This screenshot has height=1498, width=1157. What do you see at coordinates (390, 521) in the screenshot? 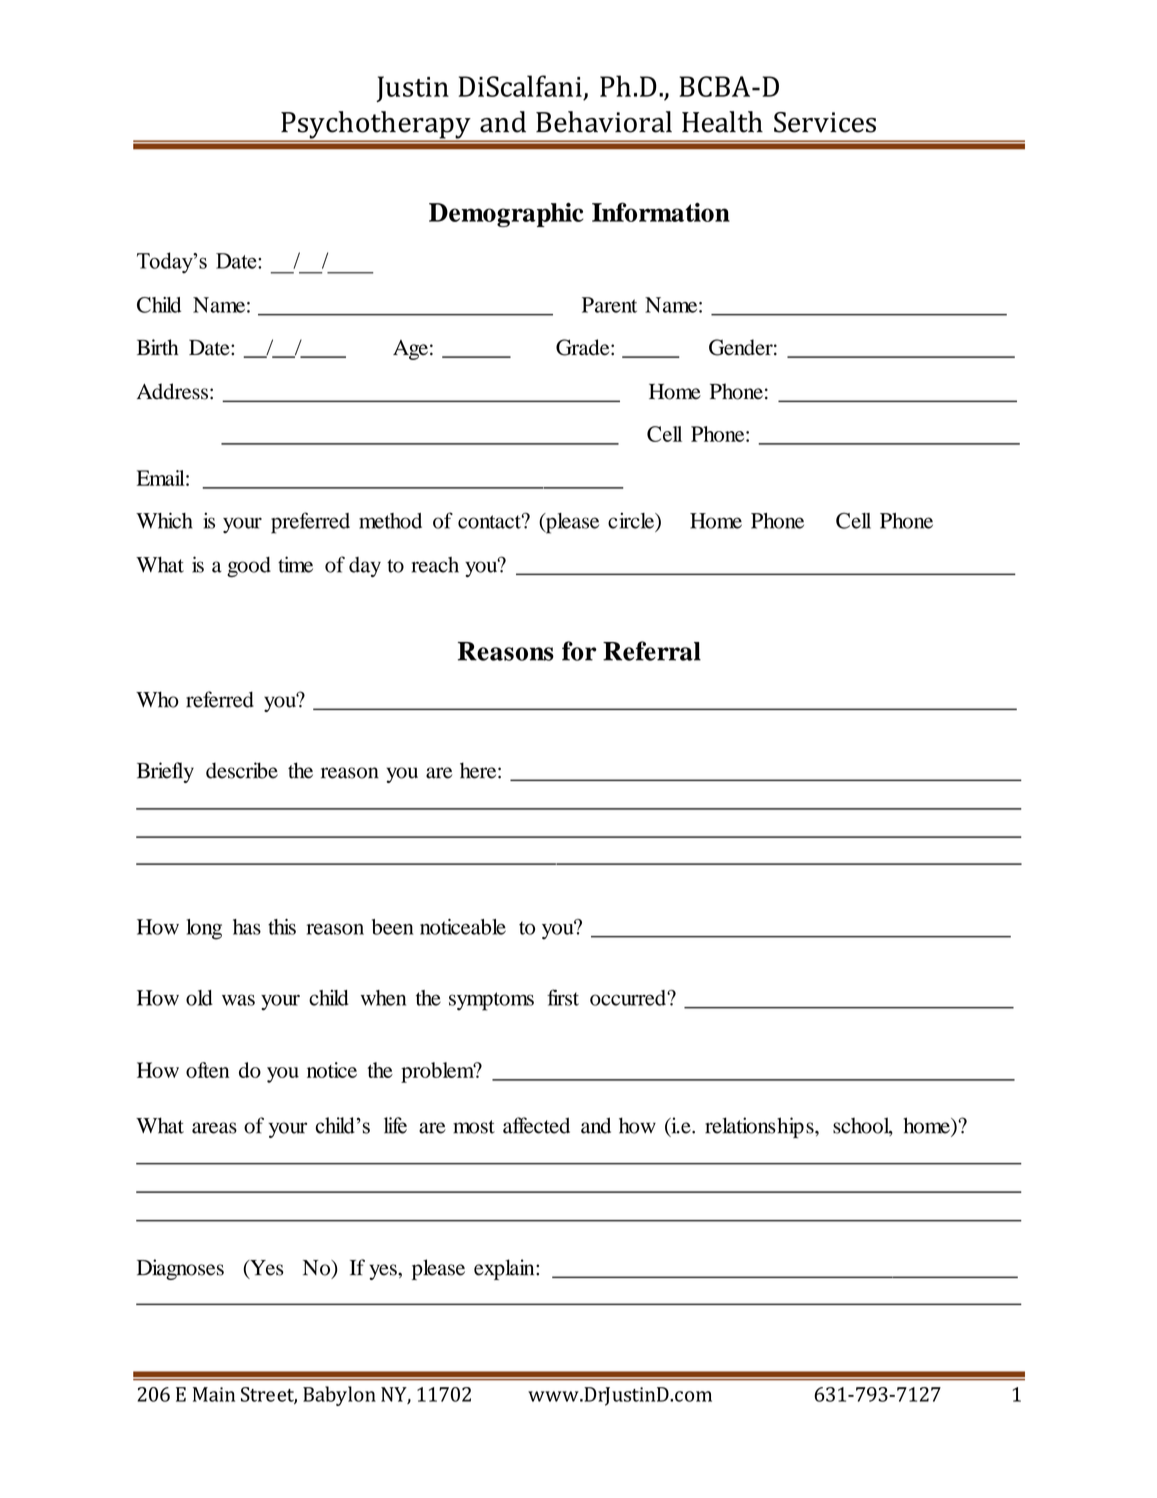
I see `method` at bounding box center [390, 521].
